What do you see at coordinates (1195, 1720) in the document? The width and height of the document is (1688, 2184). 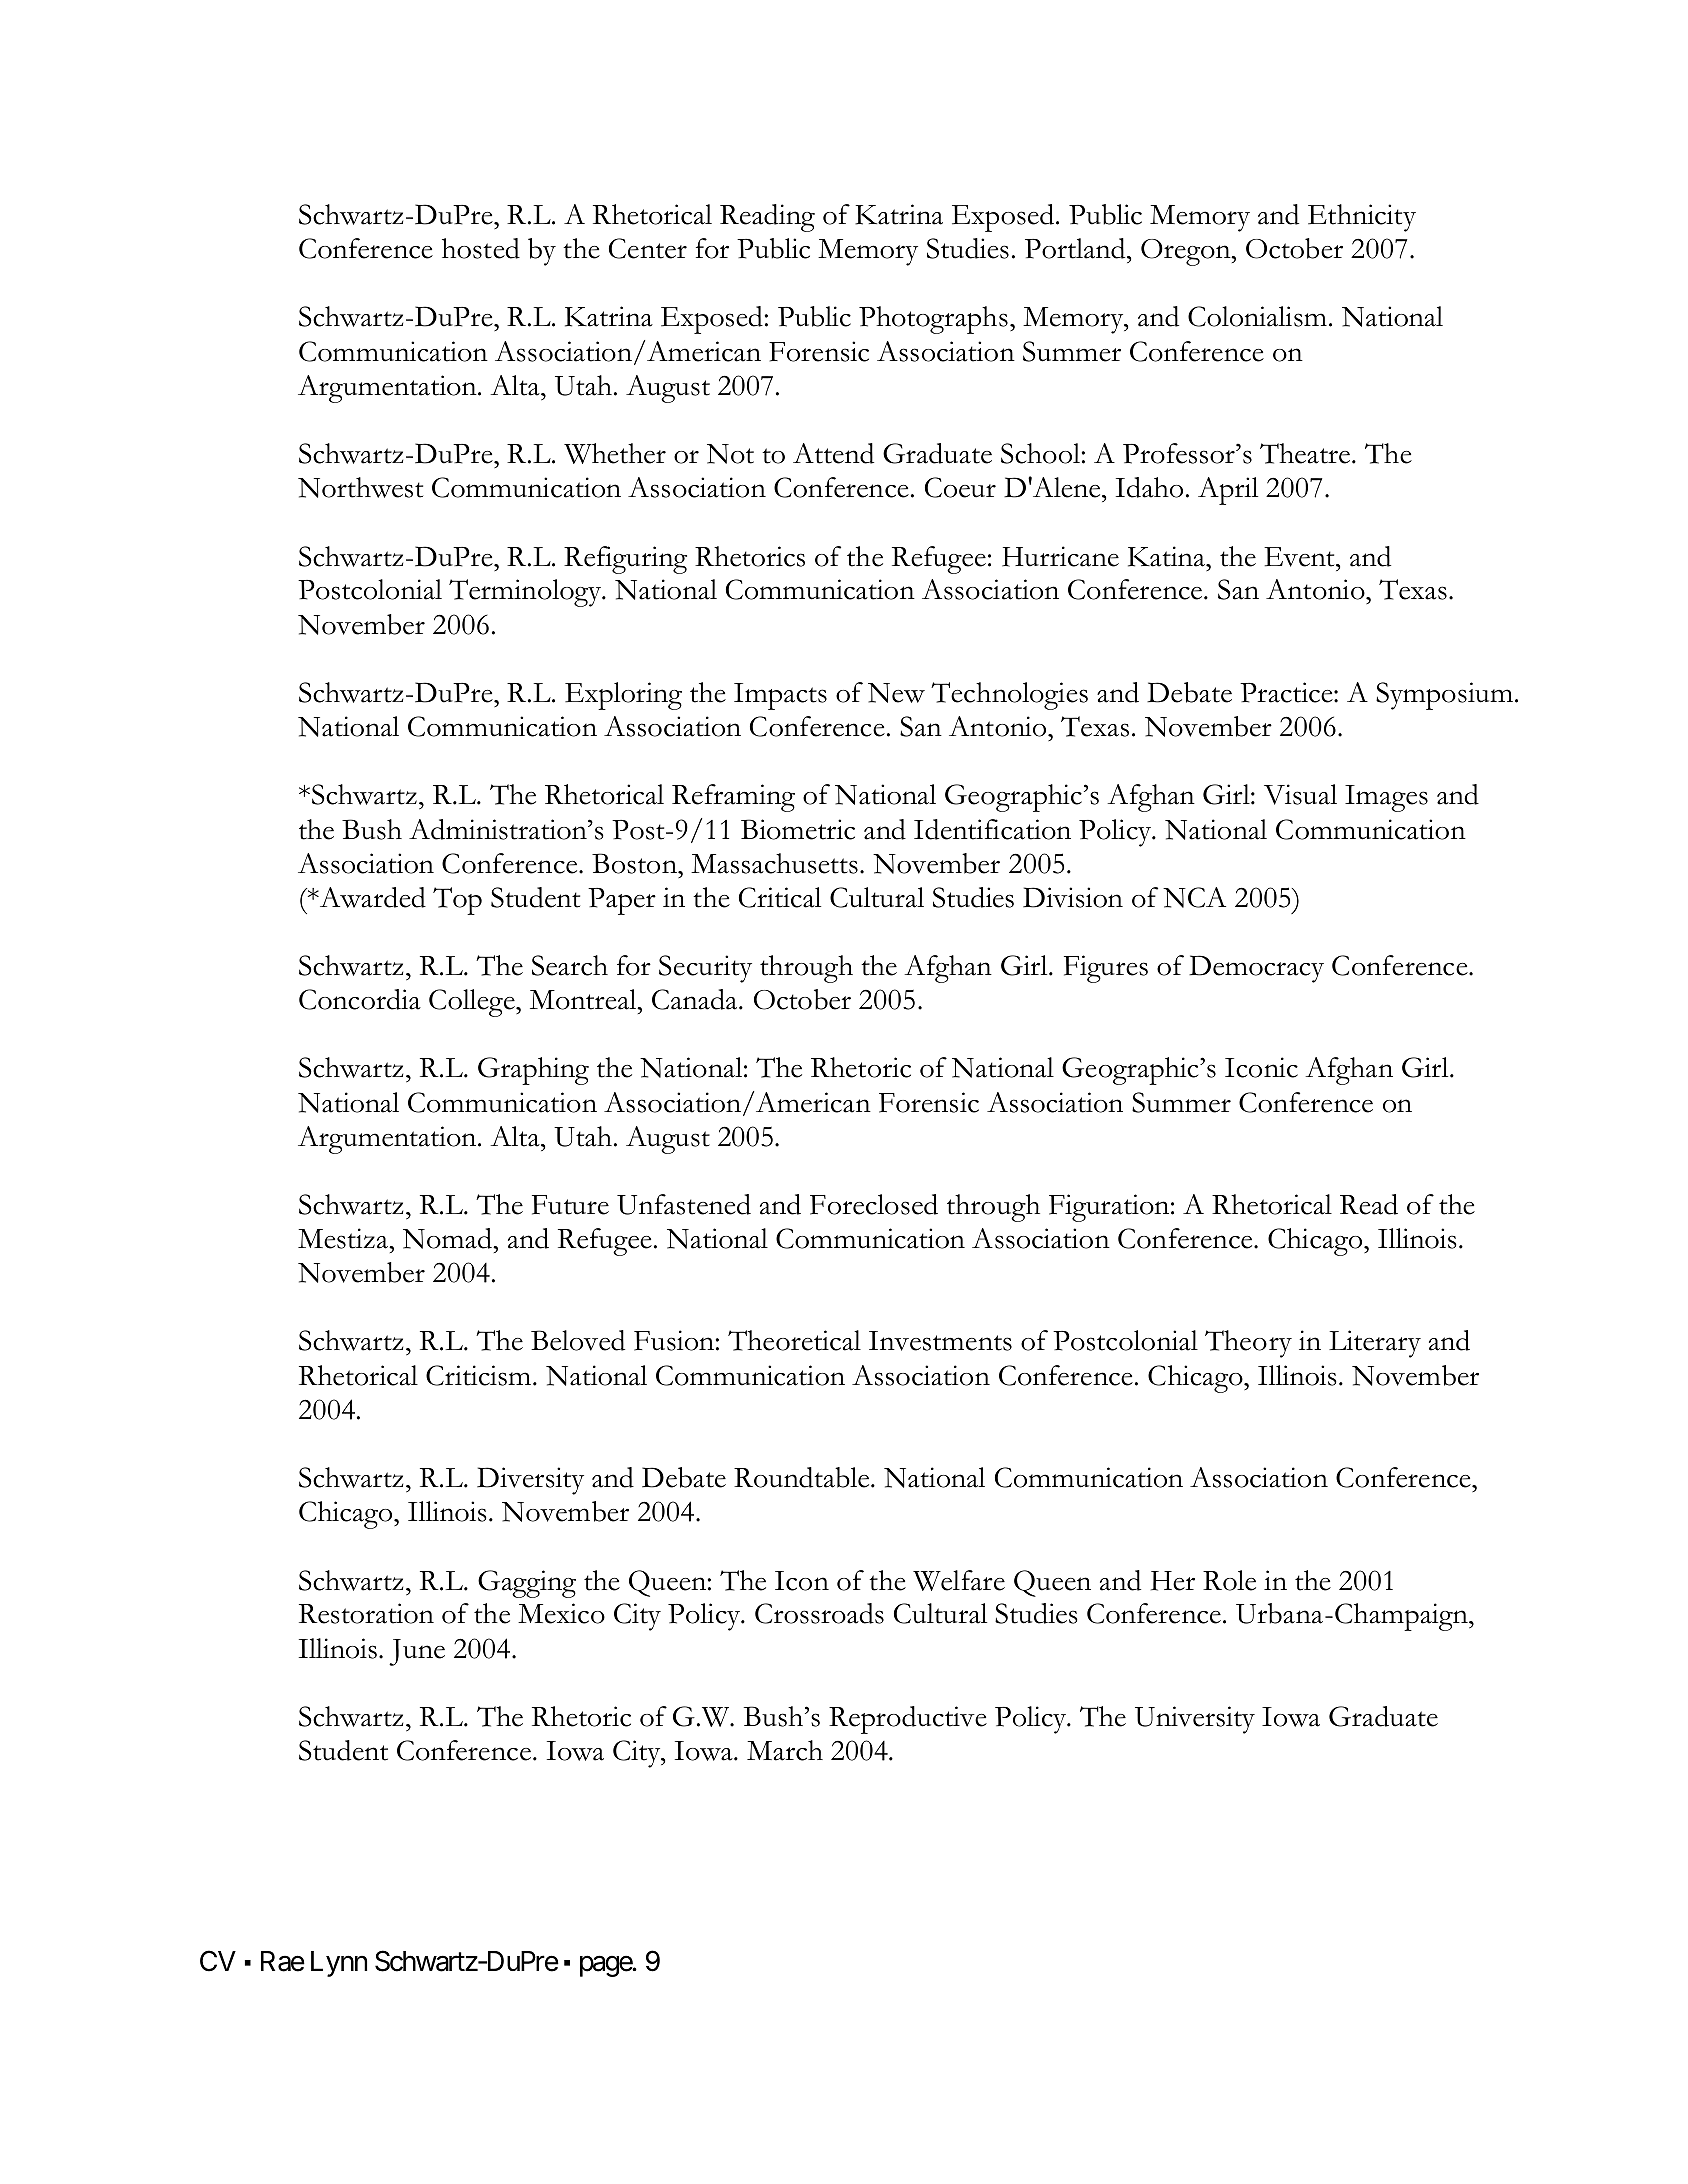 I see `University` at bounding box center [1195, 1720].
